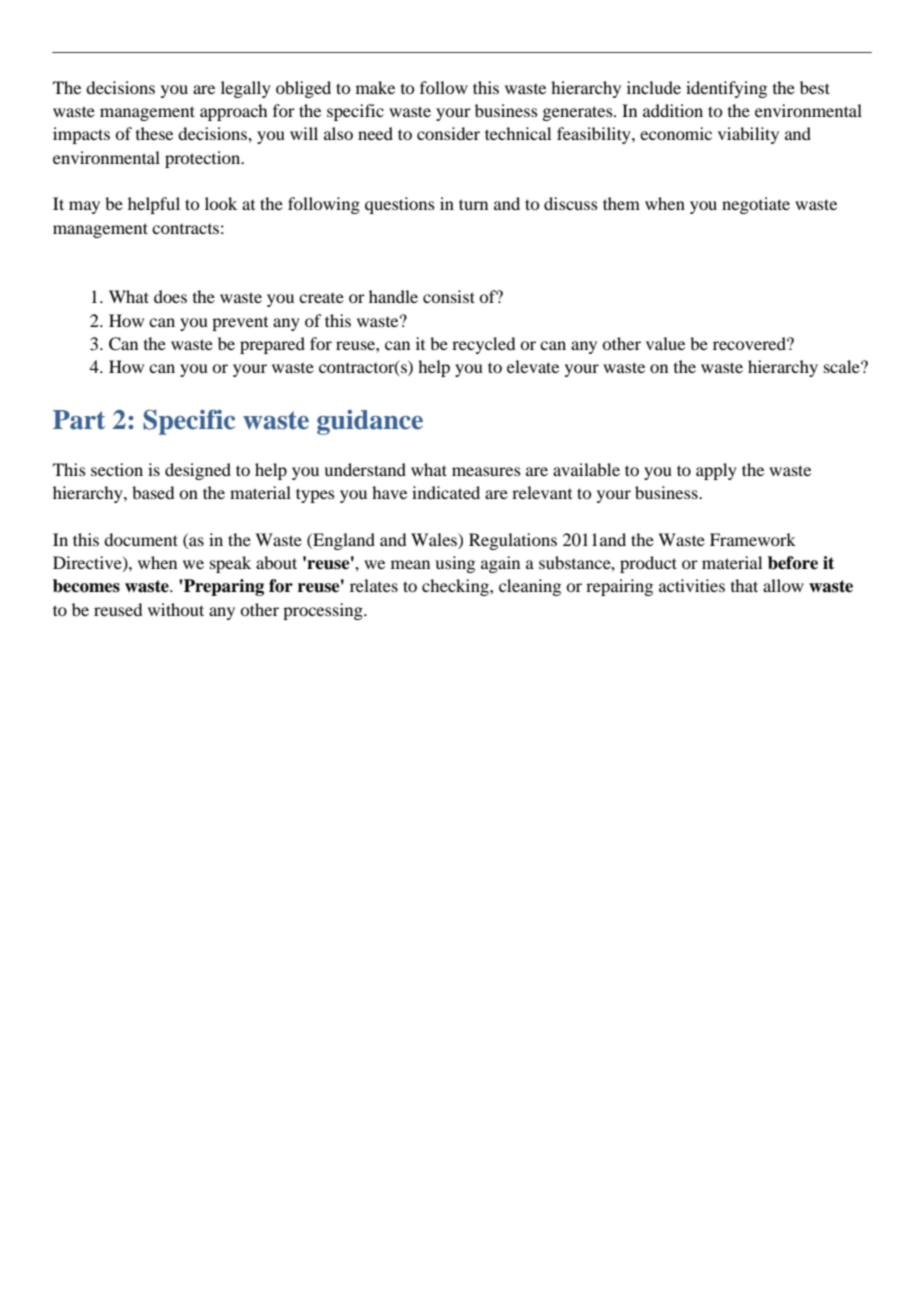  Describe the element at coordinates (756, 205) in the screenshot. I see `negotiate` at that location.
